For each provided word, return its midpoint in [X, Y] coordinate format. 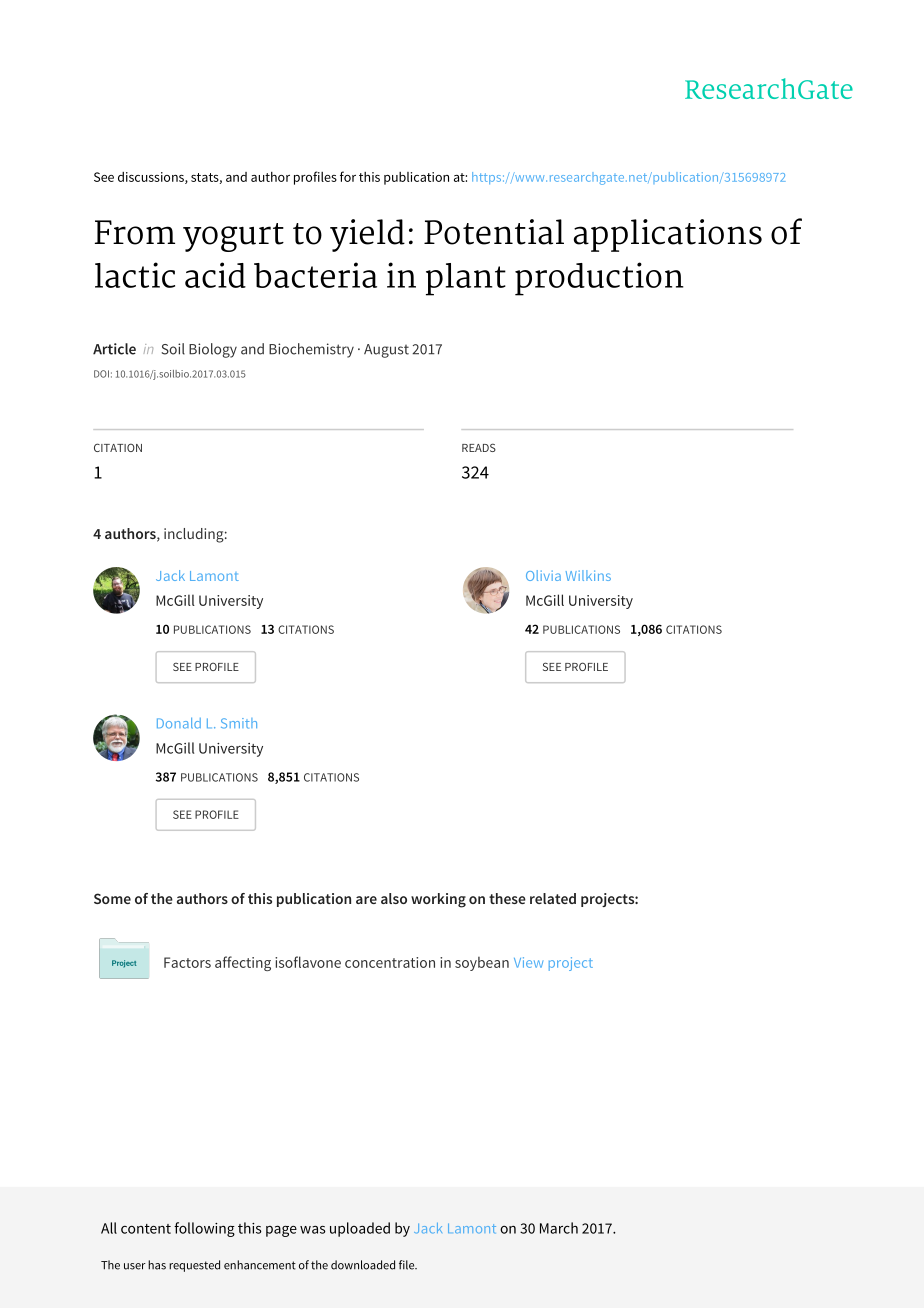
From [135, 232]
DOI [101, 374]
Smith [239, 723]
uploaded [360, 1229]
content [146, 1229]
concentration [390, 962]
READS [479, 447]
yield [367, 235]
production [599, 279]
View [528, 962]
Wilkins [588, 575]
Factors [187, 962]
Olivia [543, 575]
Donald [179, 723]
